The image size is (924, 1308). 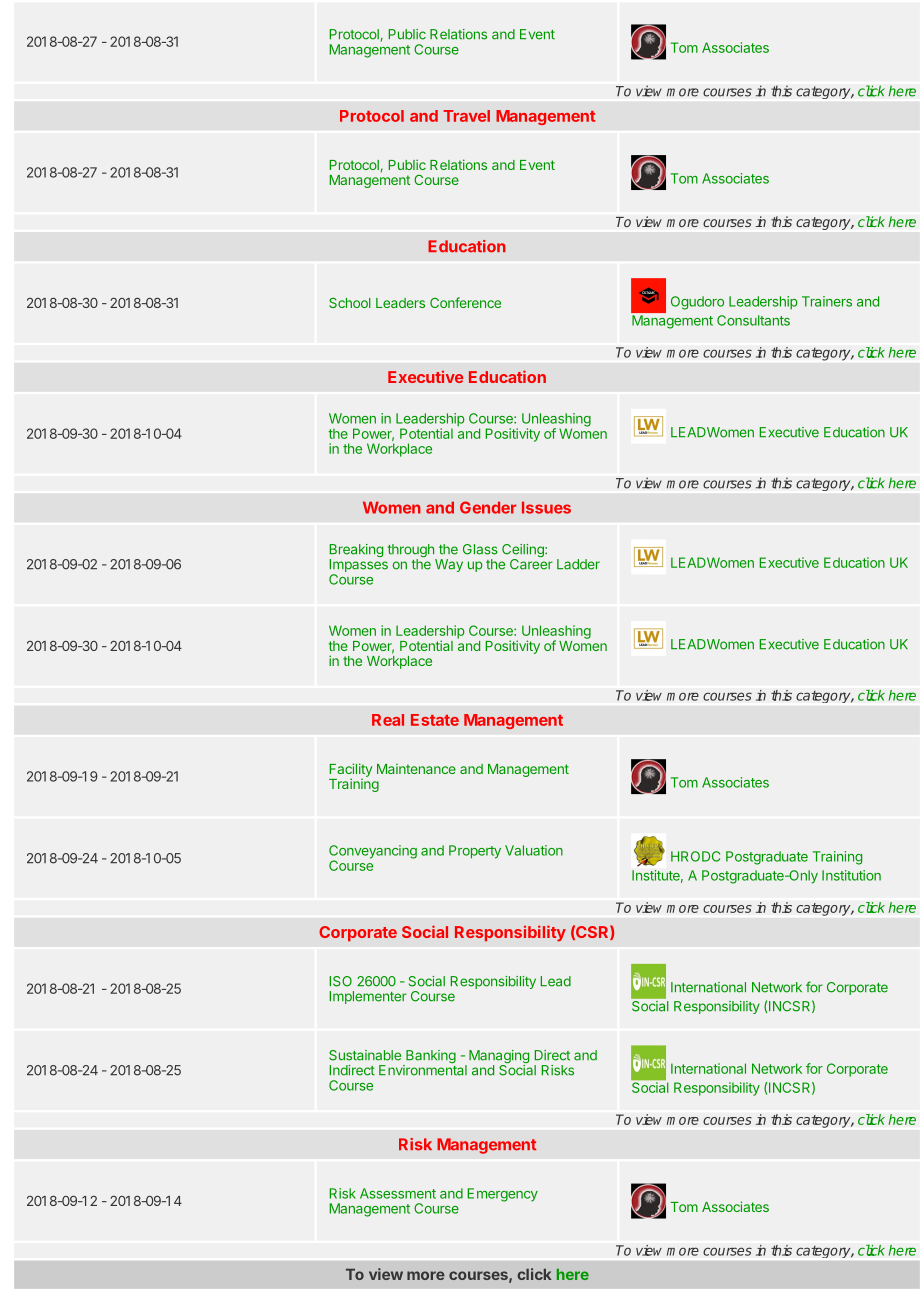 I want to click on Institution, so click(x=851, y=875).
